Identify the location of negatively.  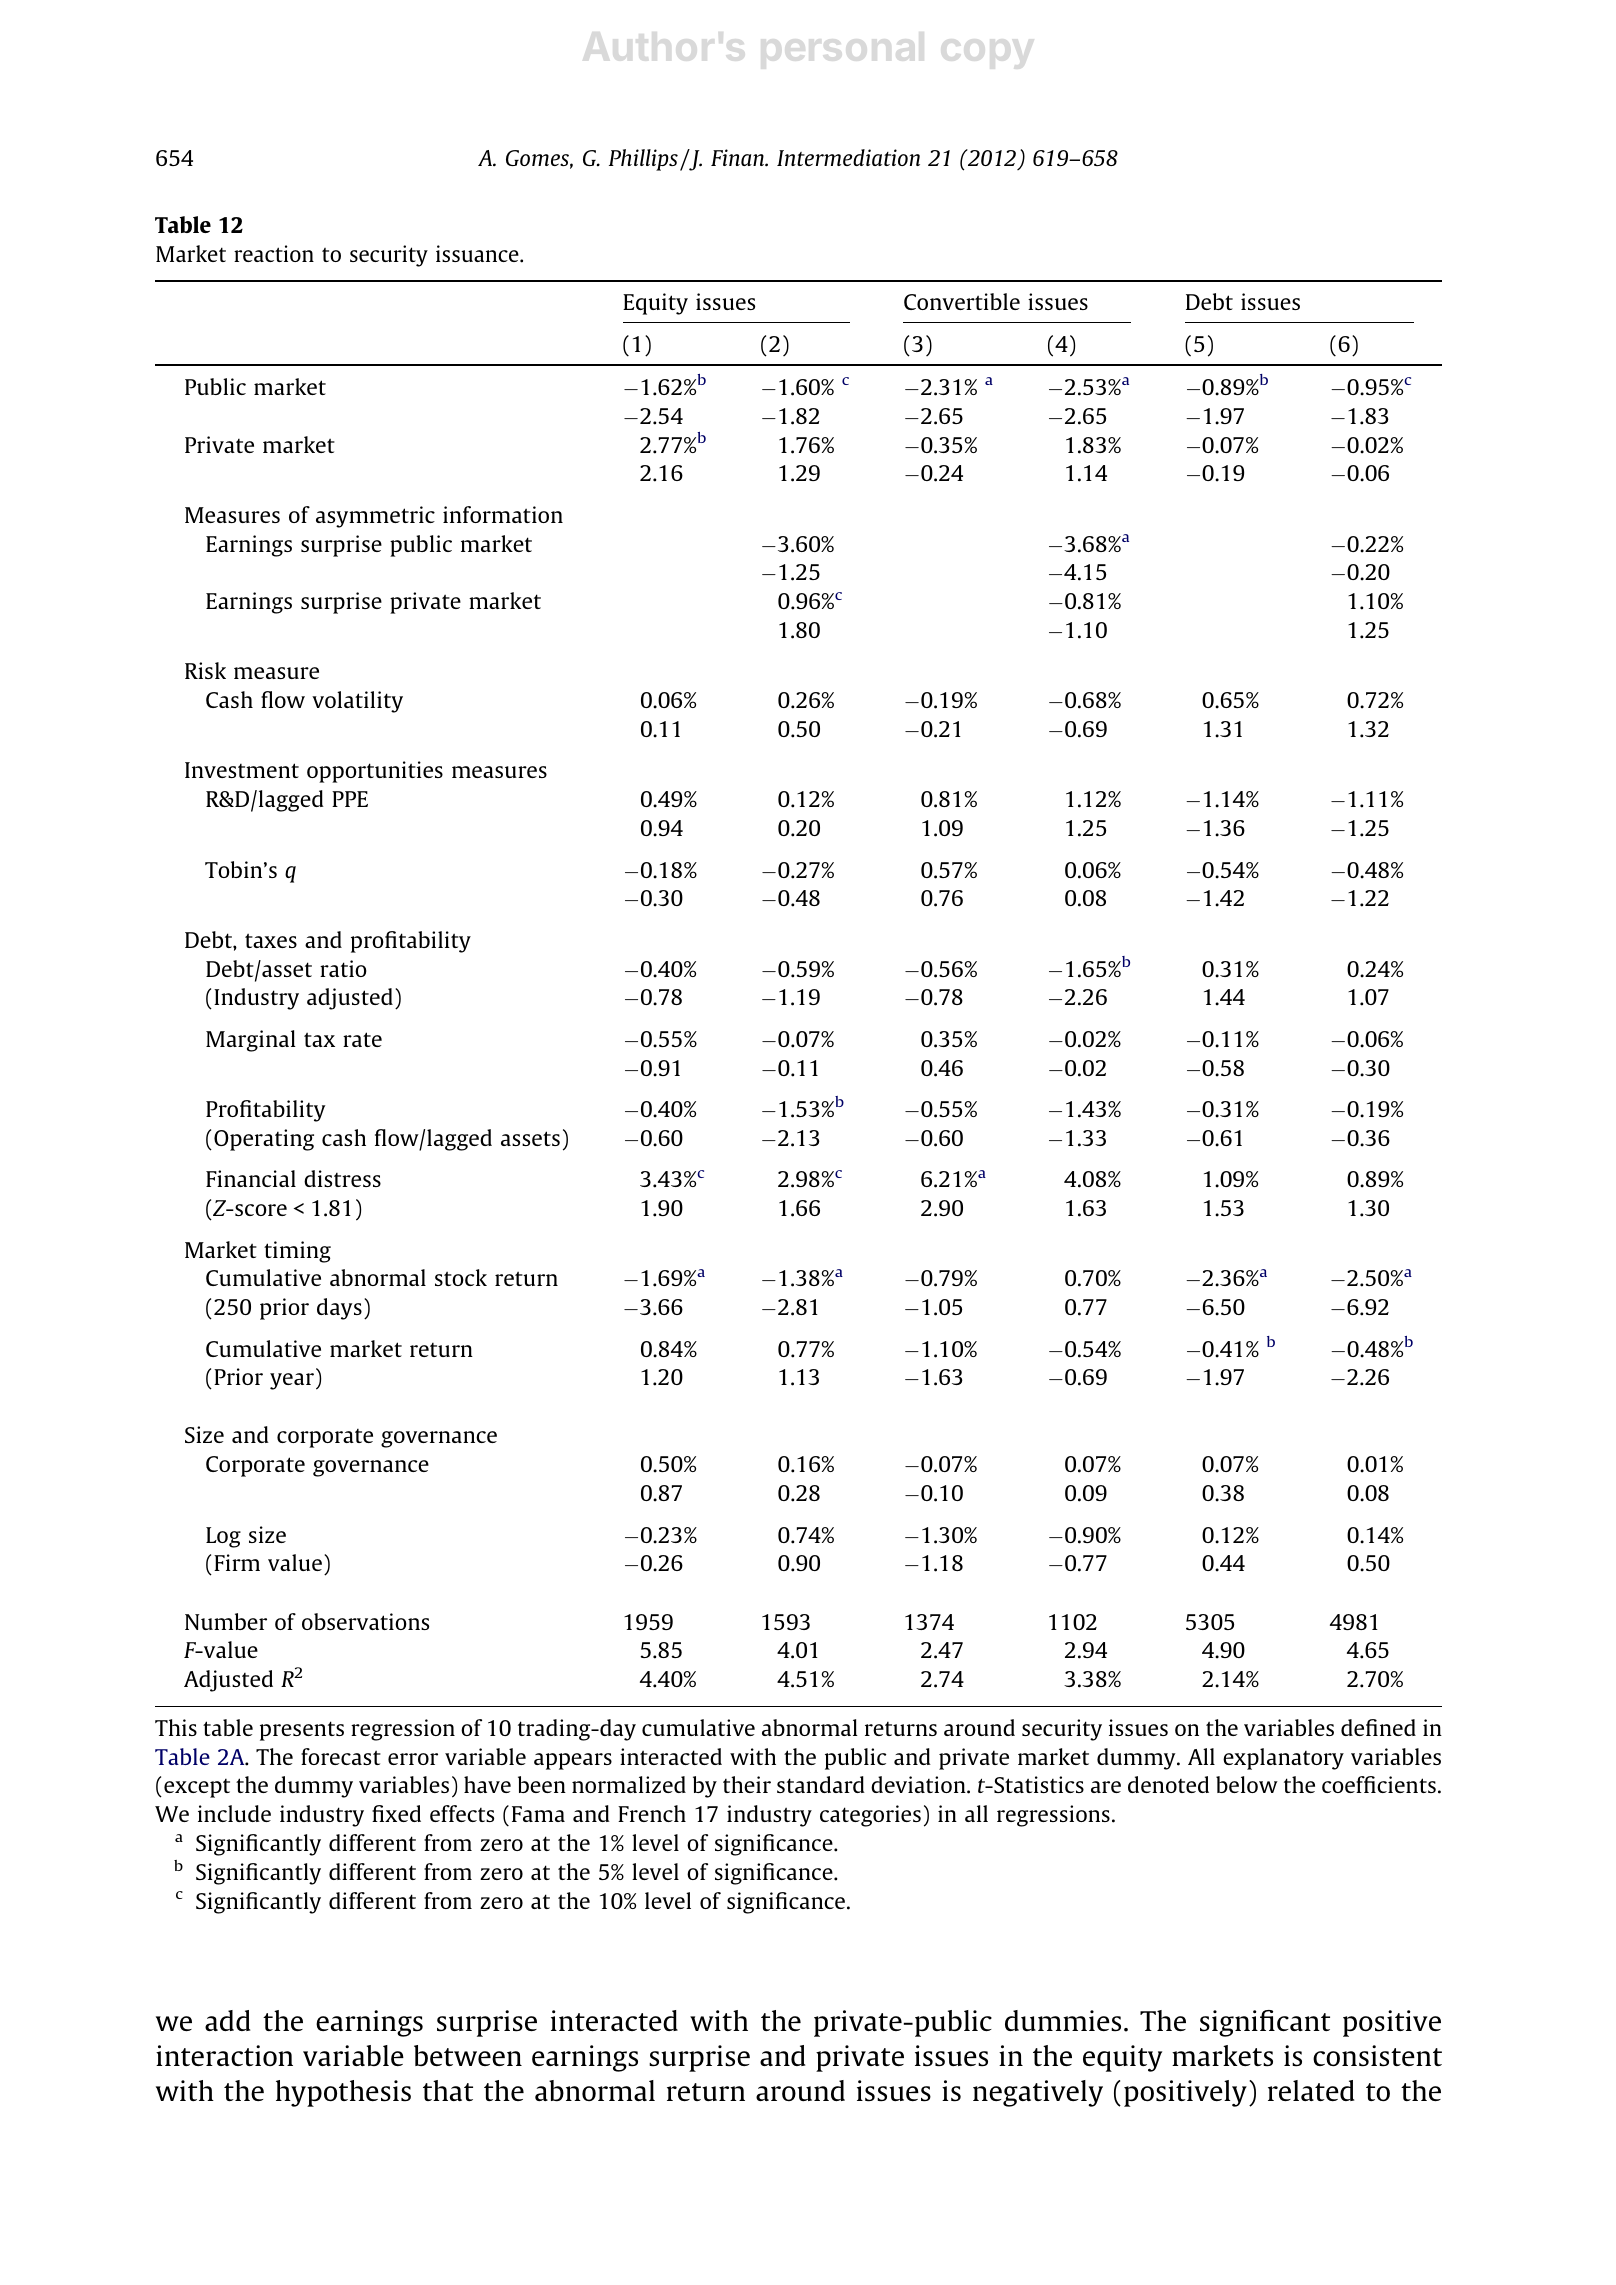
(1038, 2093).
